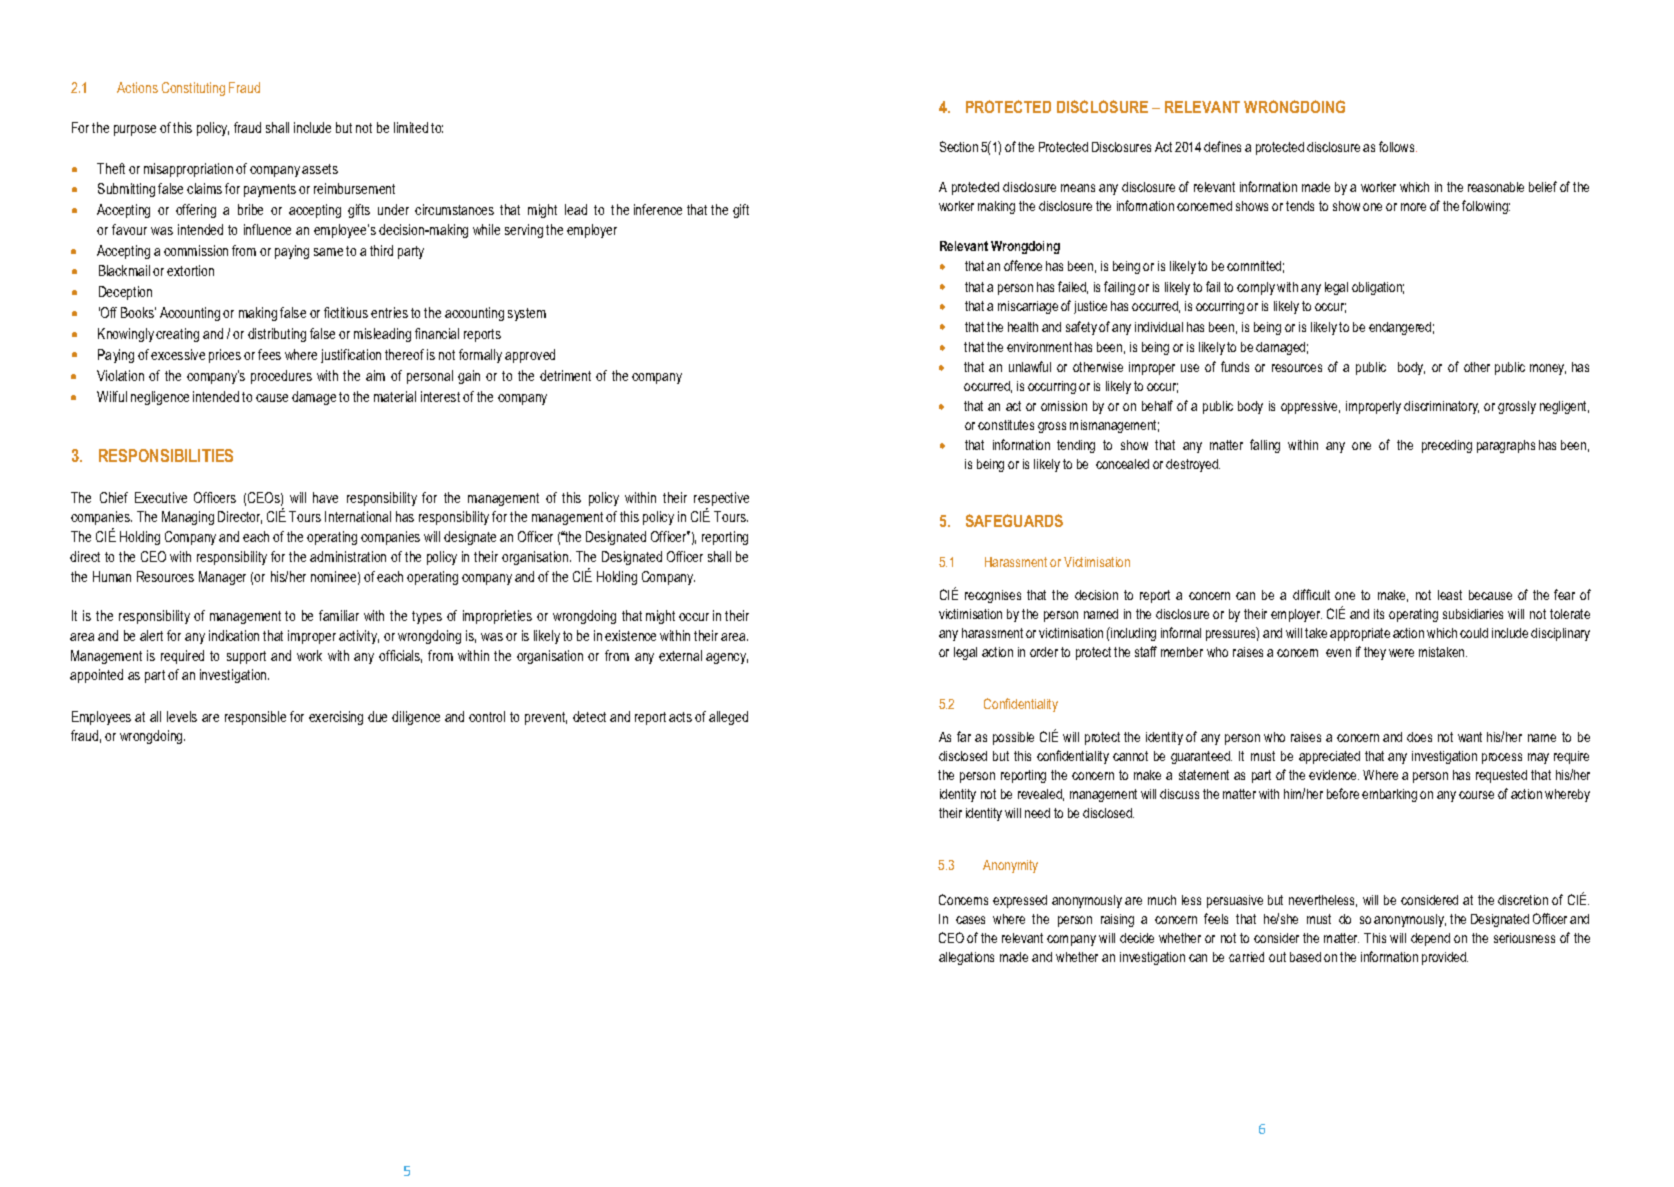 Image resolution: width=1674 pixels, height=1187 pixels. Describe the element at coordinates (1023, 265) in the document. I see `offence` at that location.
